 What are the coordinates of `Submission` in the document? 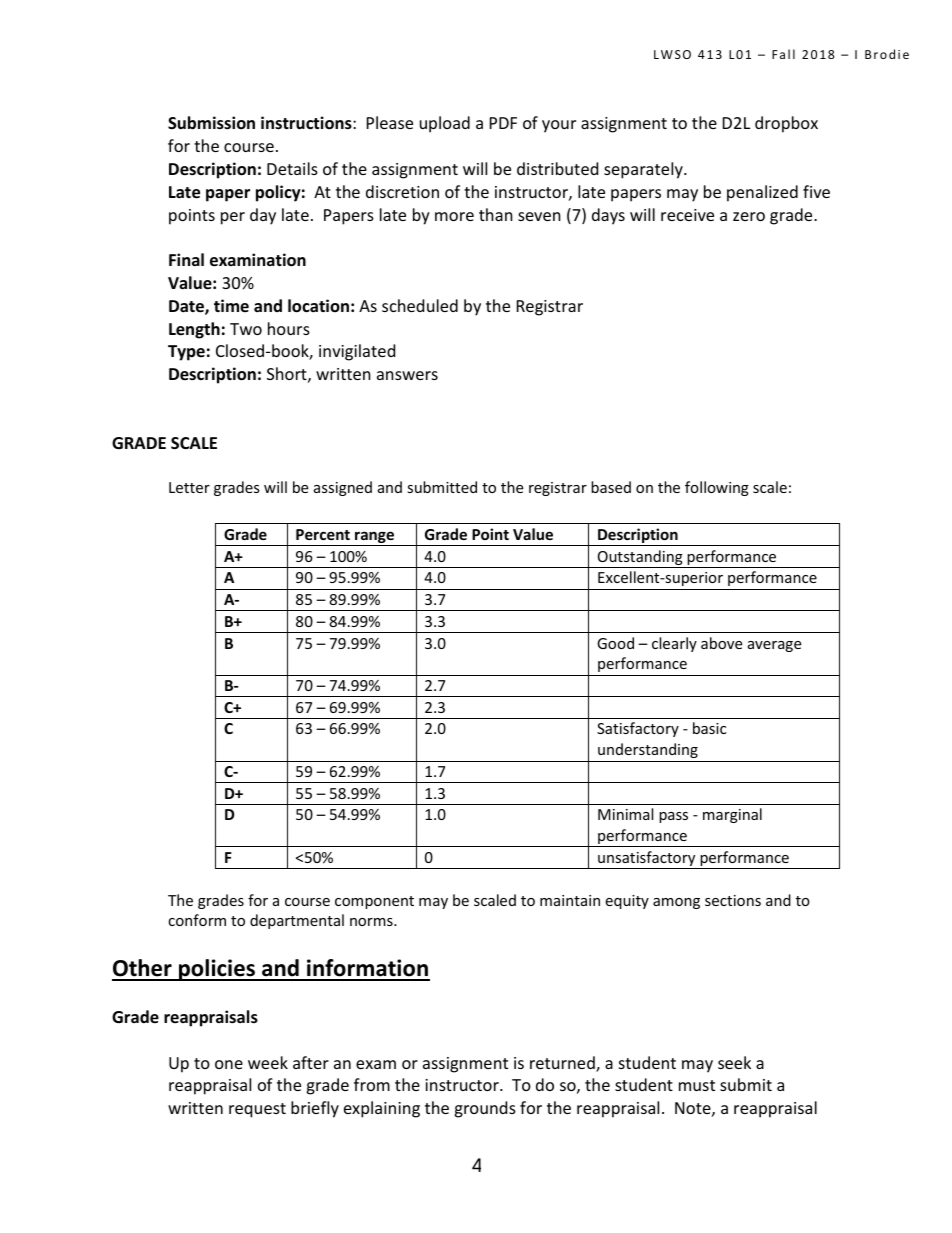 It's located at (211, 123).
